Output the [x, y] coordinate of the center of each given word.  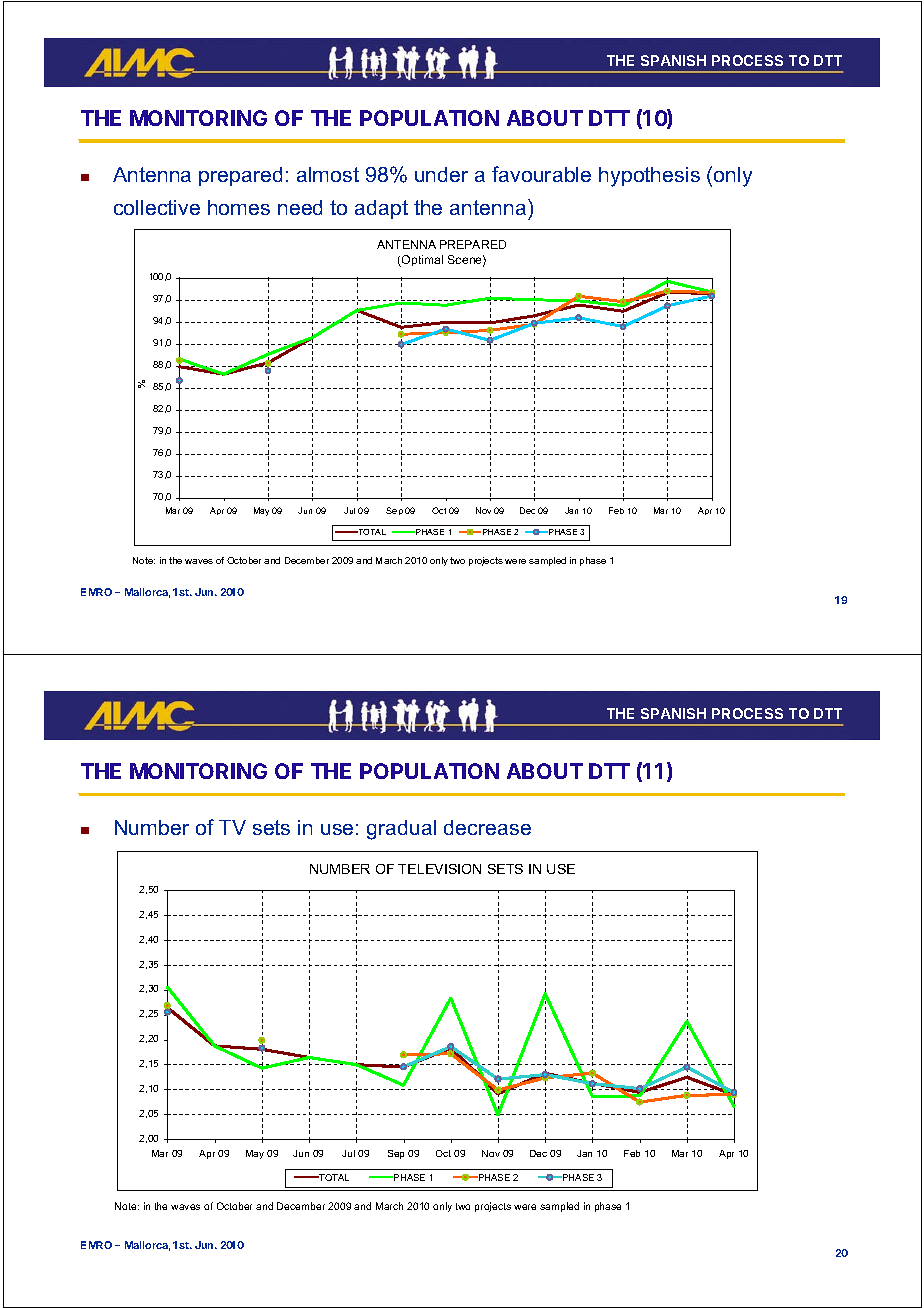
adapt [381, 209]
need [300, 207]
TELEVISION [439, 869]
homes [239, 207]
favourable [541, 174]
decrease [487, 827]
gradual [401, 830]
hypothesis [649, 177]
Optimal [421, 261]
